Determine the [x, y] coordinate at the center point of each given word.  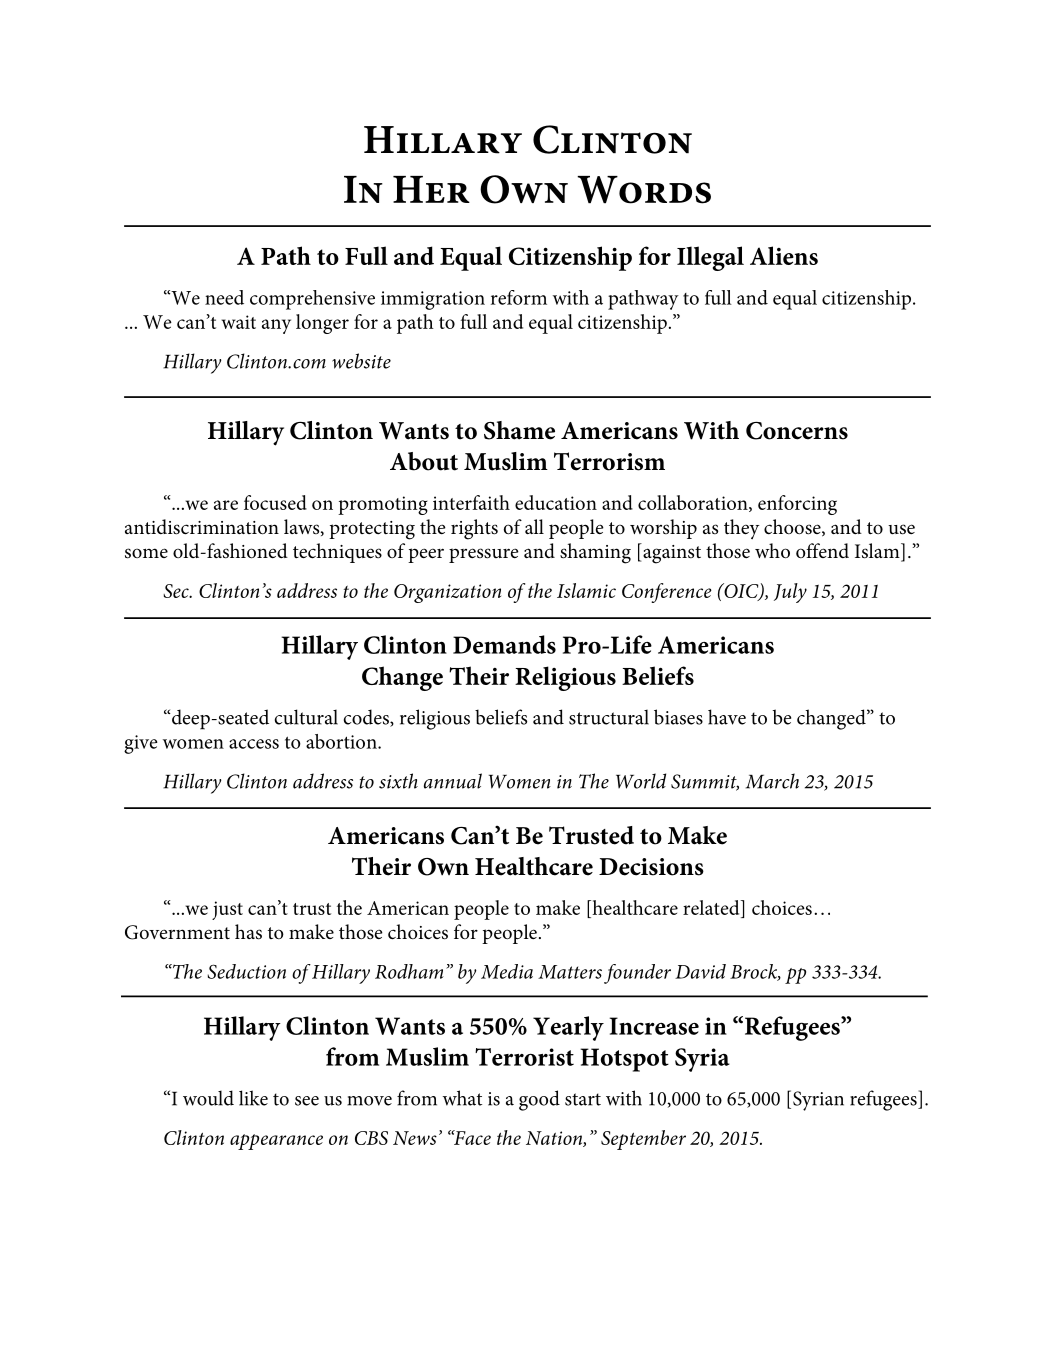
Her [431, 189]
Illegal [710, 258]
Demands [504, 644]
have [727, 717]
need [224, 297]
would [208, 1098]
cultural [306, 717]
